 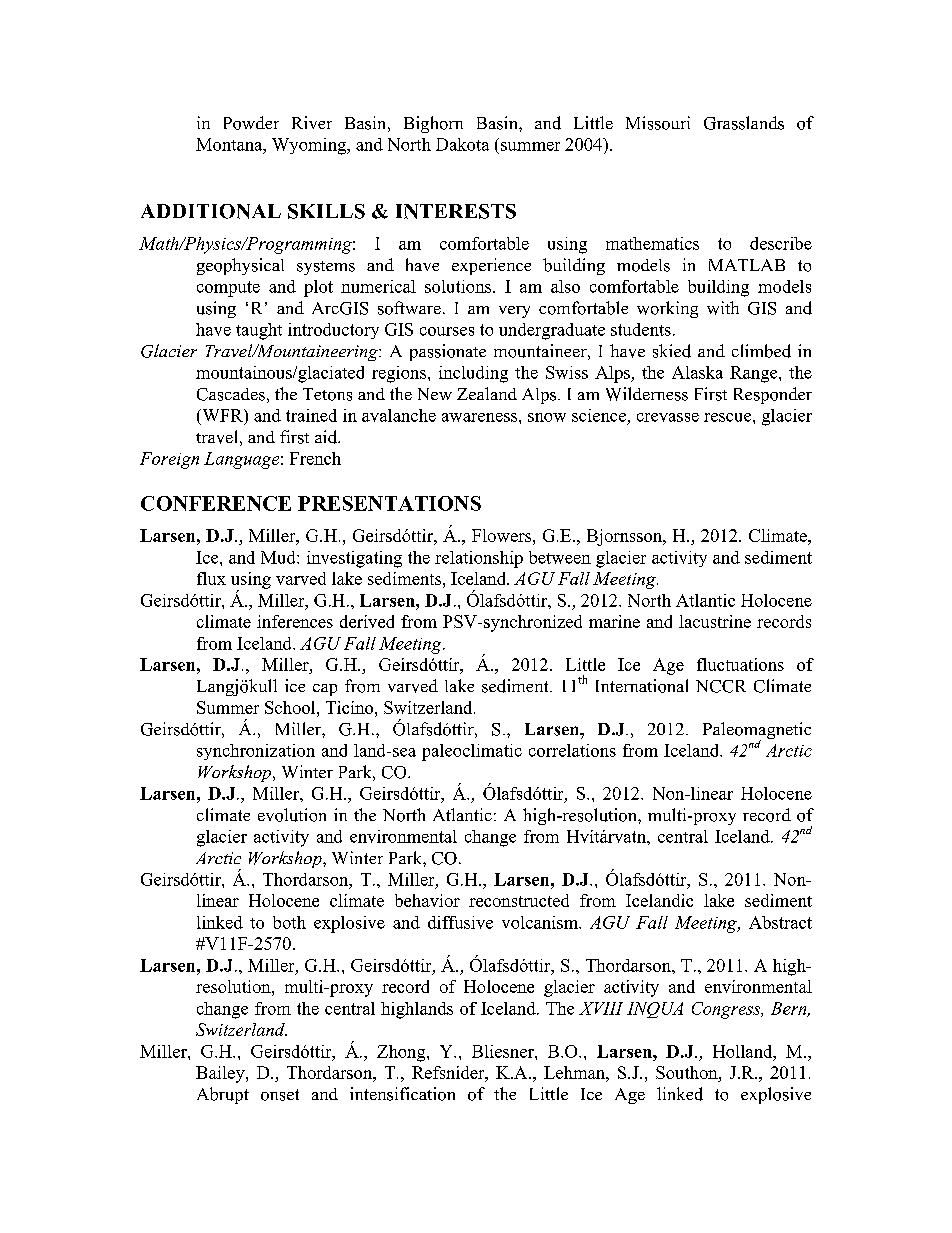 What do you see at coordinates (251, 123) in the document?
I see `Powder` at bounding box center [251, 123].
